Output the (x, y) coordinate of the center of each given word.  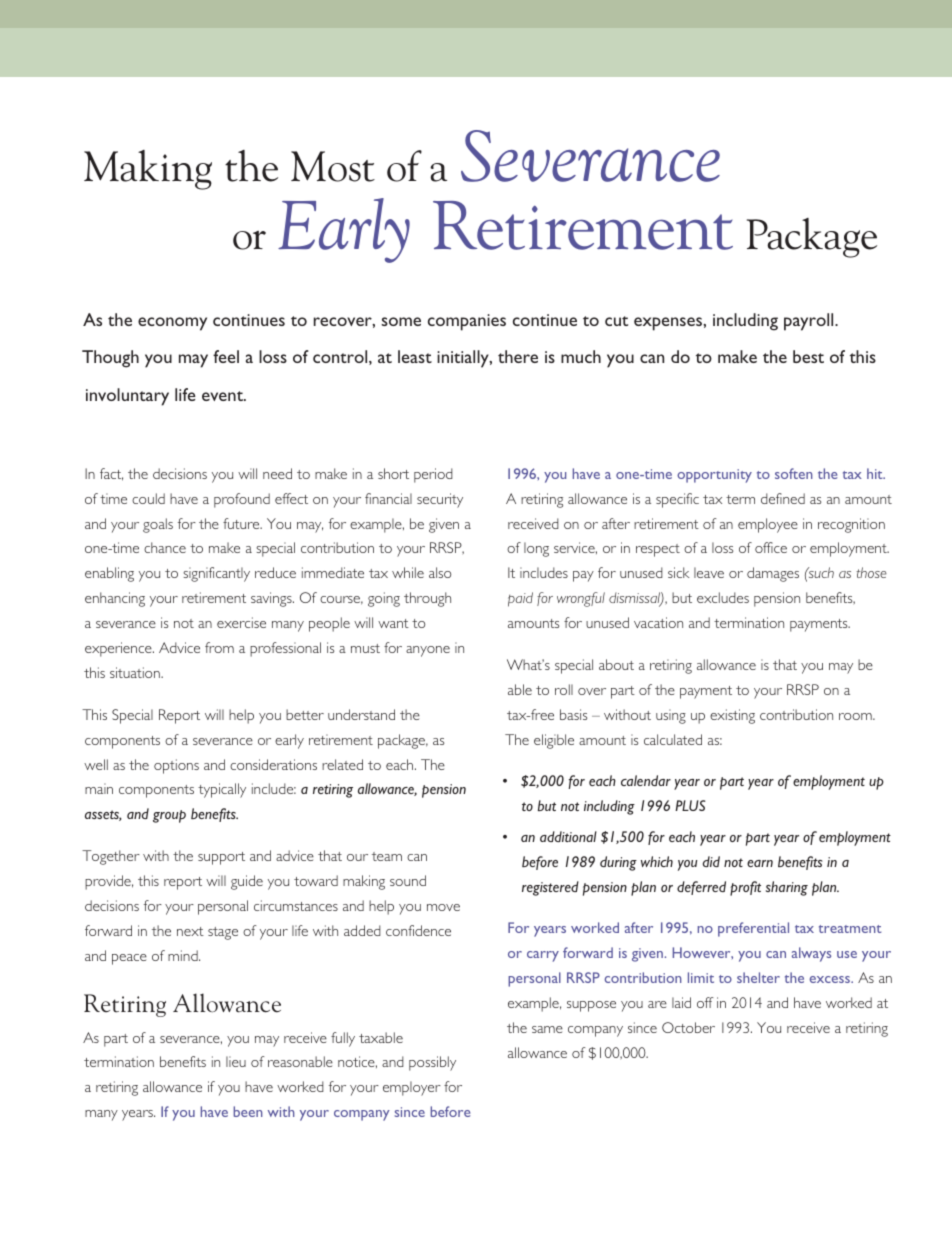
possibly (432, 1063)
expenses (669, 324)
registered (550, 888)
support (221, 858)
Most (333, 166)
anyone (428, 651)
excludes (723, 597)
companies (467, 322)
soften (793, 473)
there (518, 356)
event (223, 396)
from (219, 647)
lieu (236, 1061)
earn (760, 863)
